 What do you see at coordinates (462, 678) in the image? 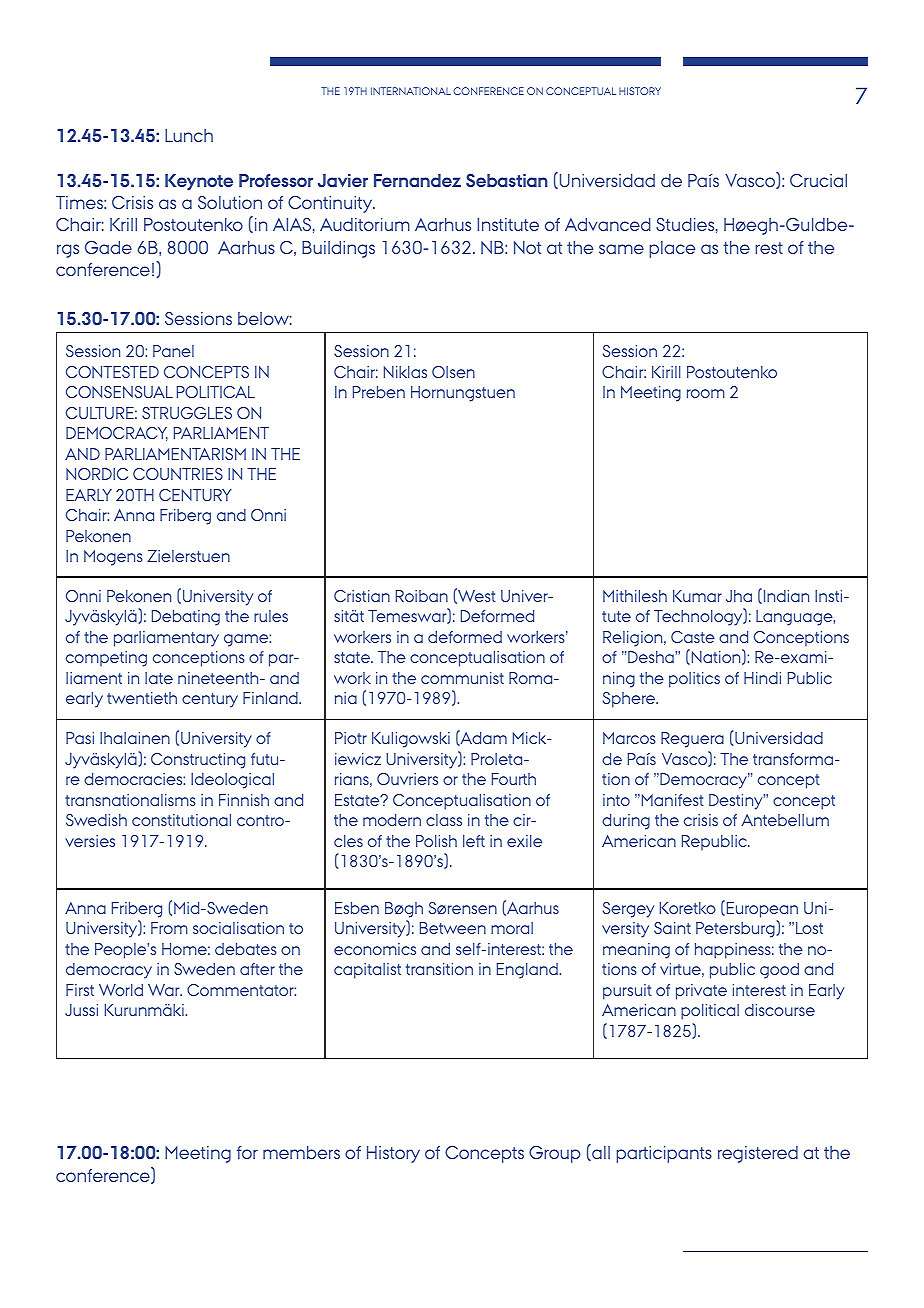
I see `communist` at bounding box center [462, 678].
